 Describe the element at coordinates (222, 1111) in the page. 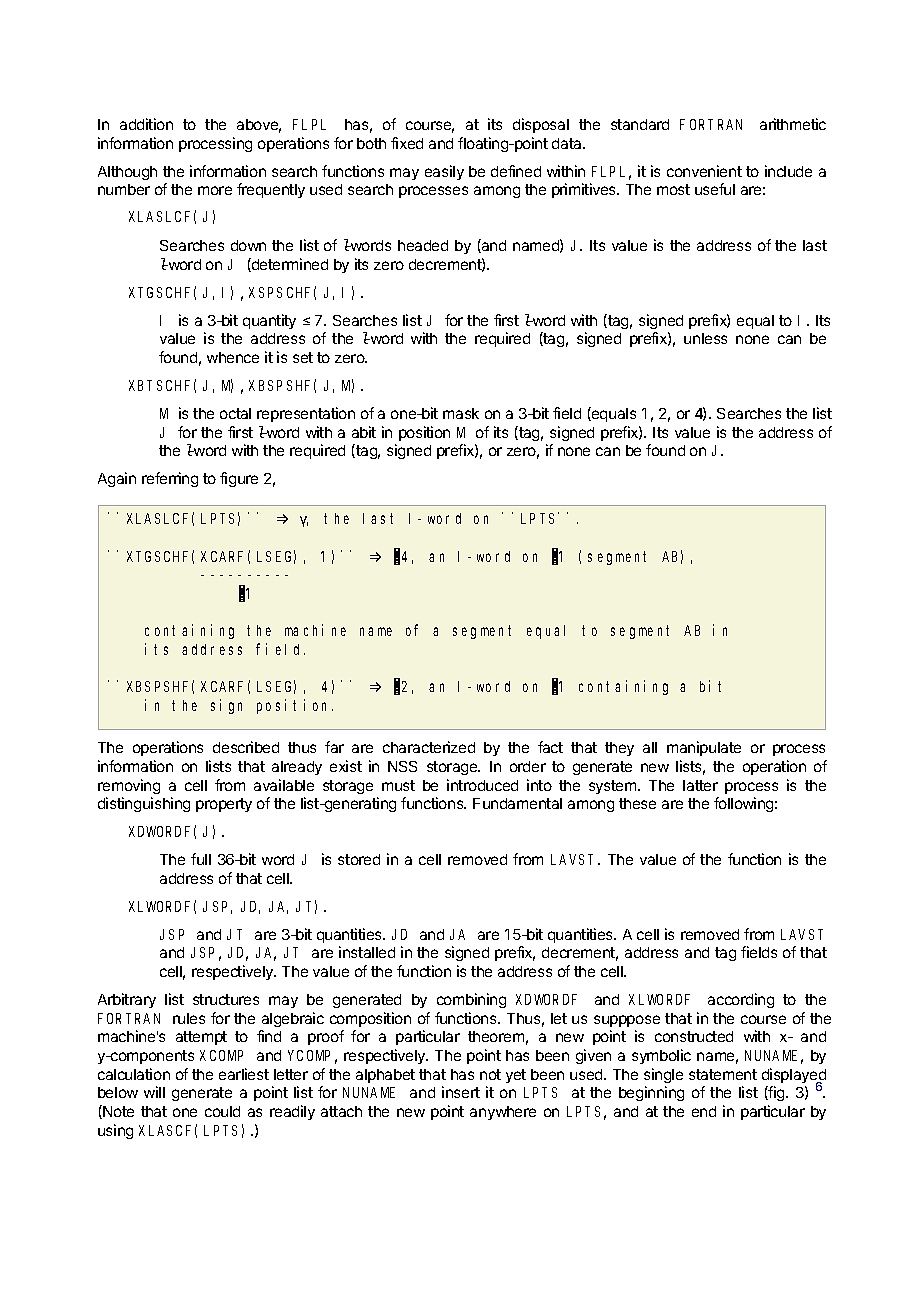

I see `could` at that location.
